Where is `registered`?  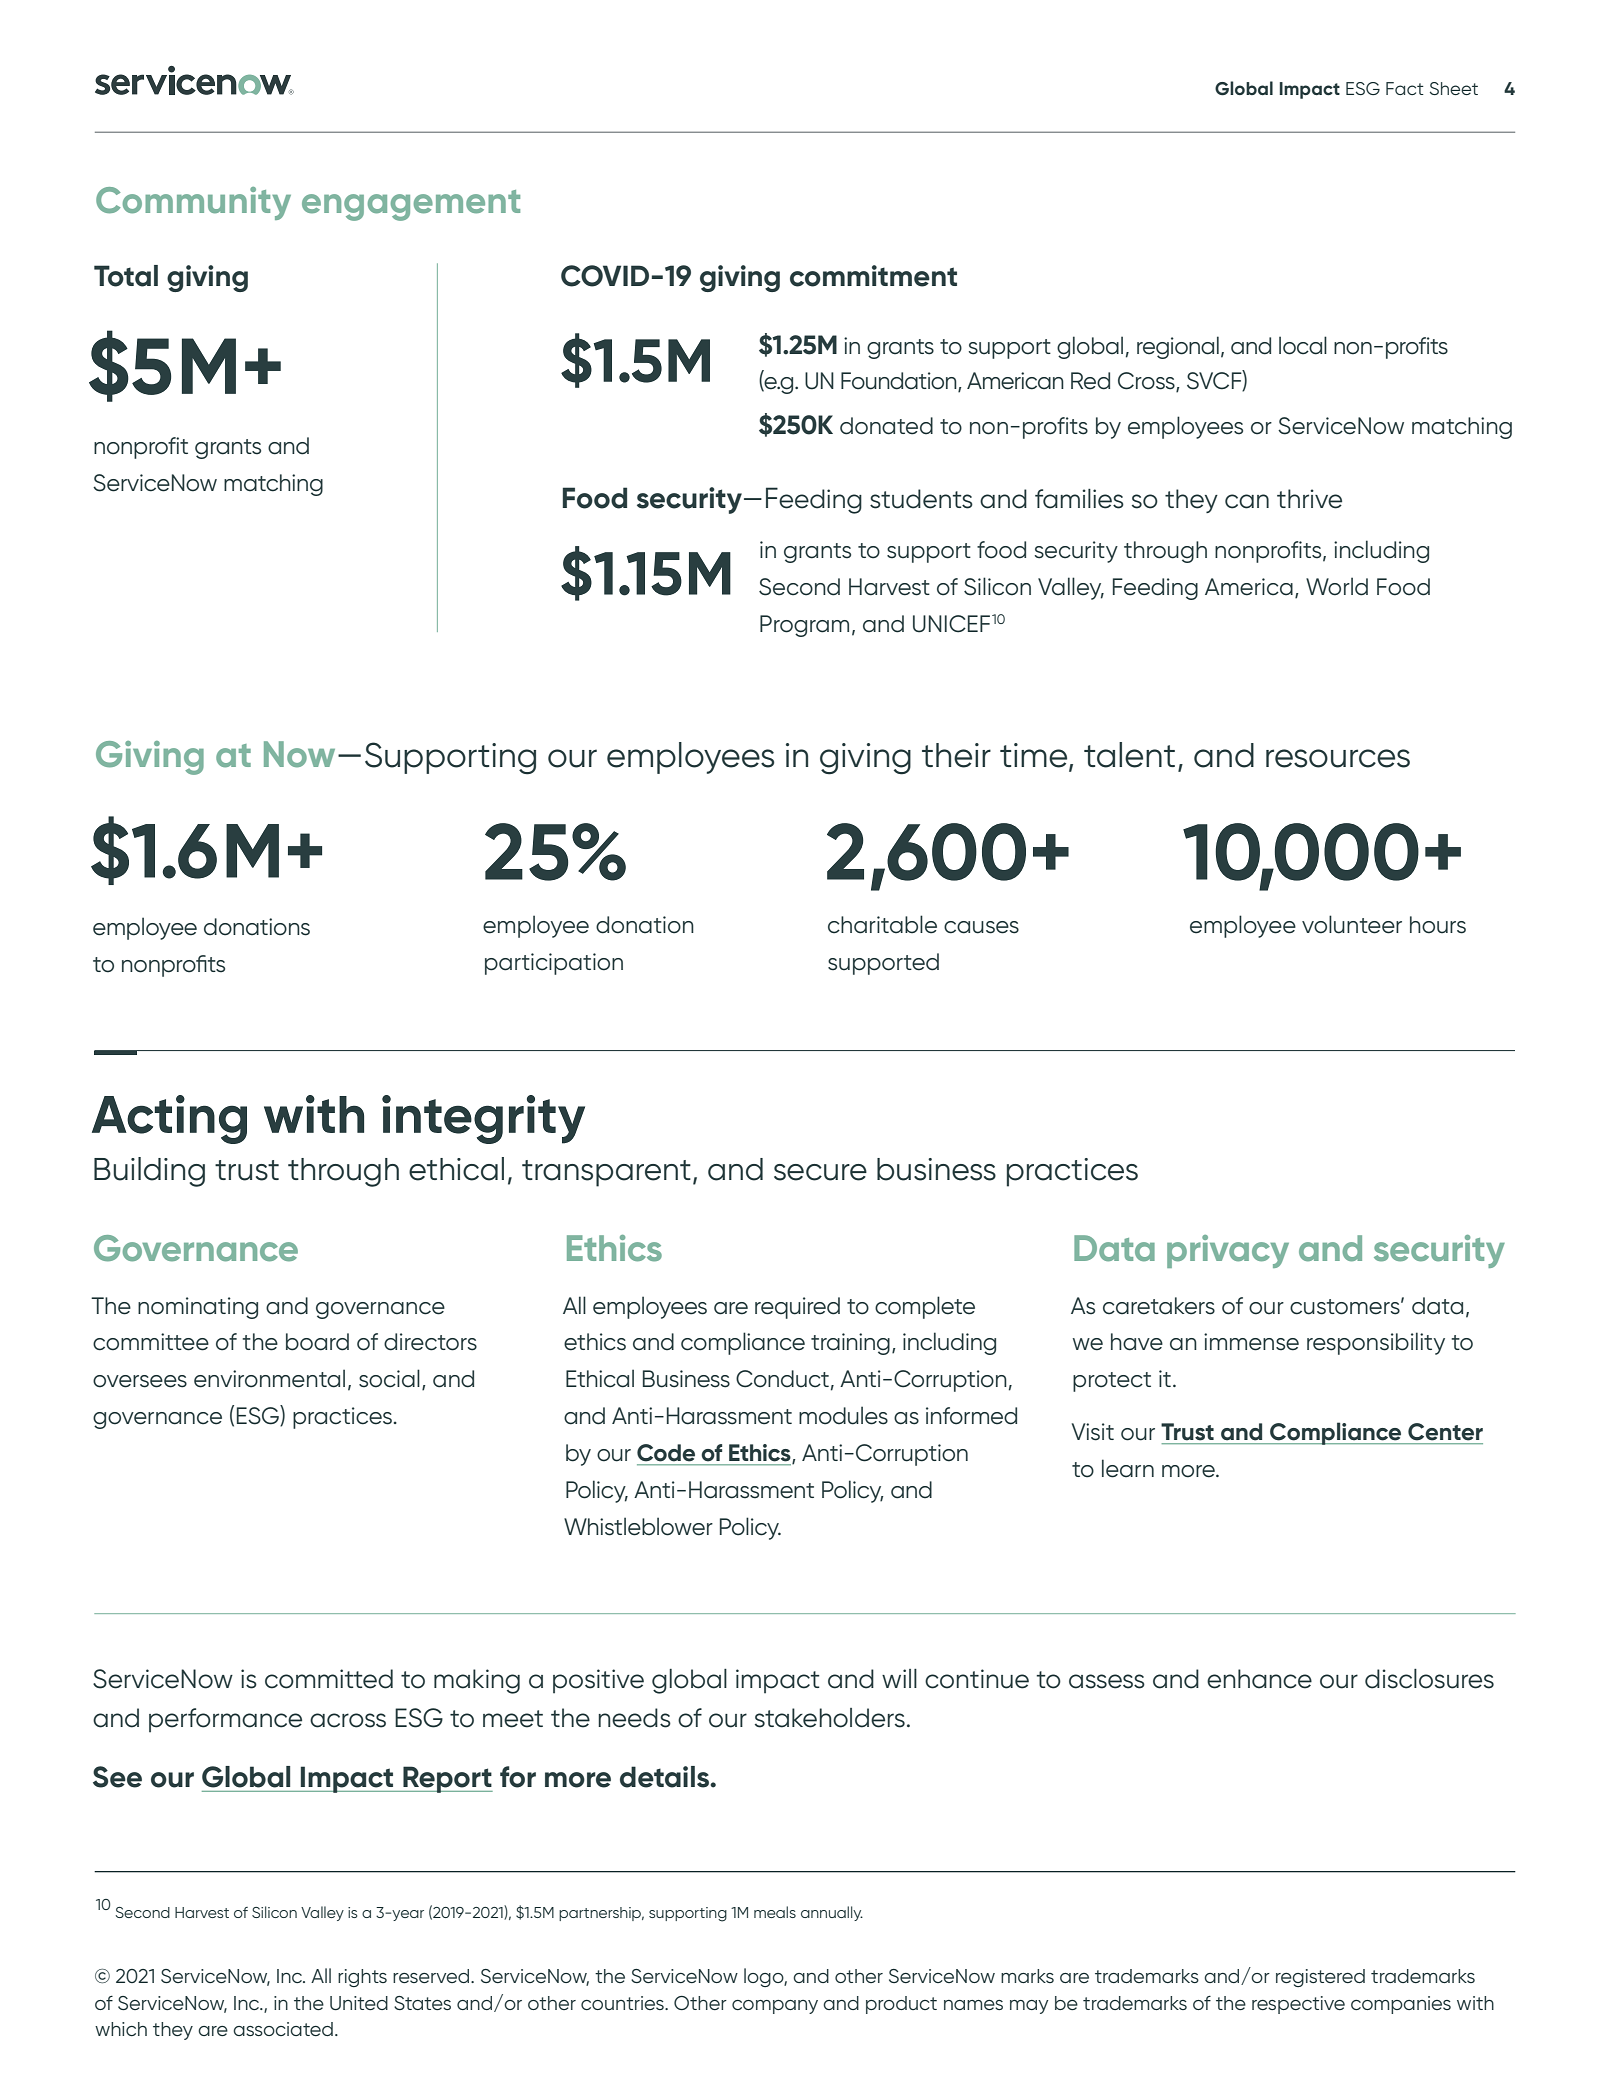
registered is located at coordinates (1320, 1978).
